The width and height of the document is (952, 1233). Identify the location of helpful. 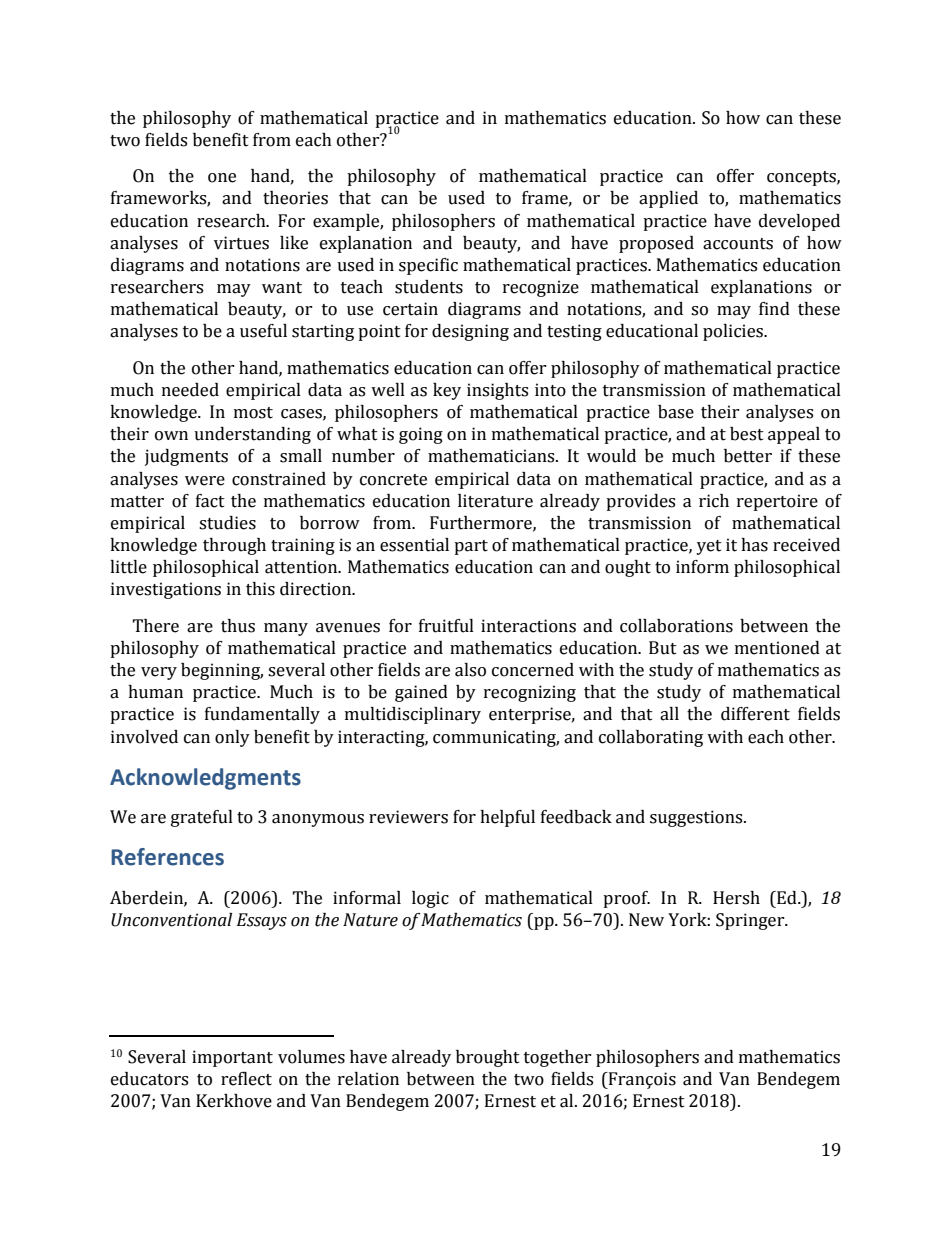
(507, 818).
